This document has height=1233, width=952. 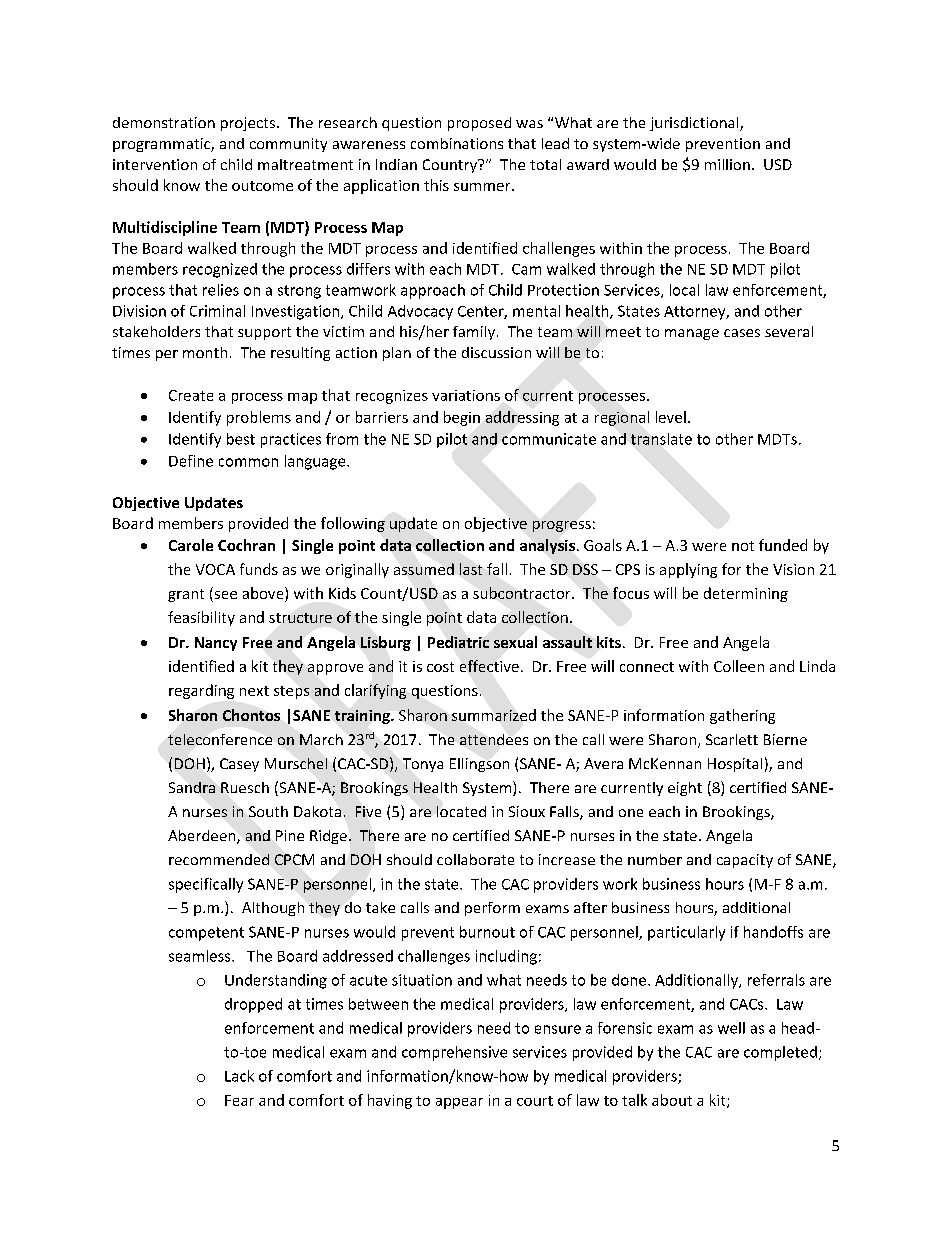 What do you see at coordinates (239, 765) in the document?
I see `Casey` at bounding box center [239, 765].
